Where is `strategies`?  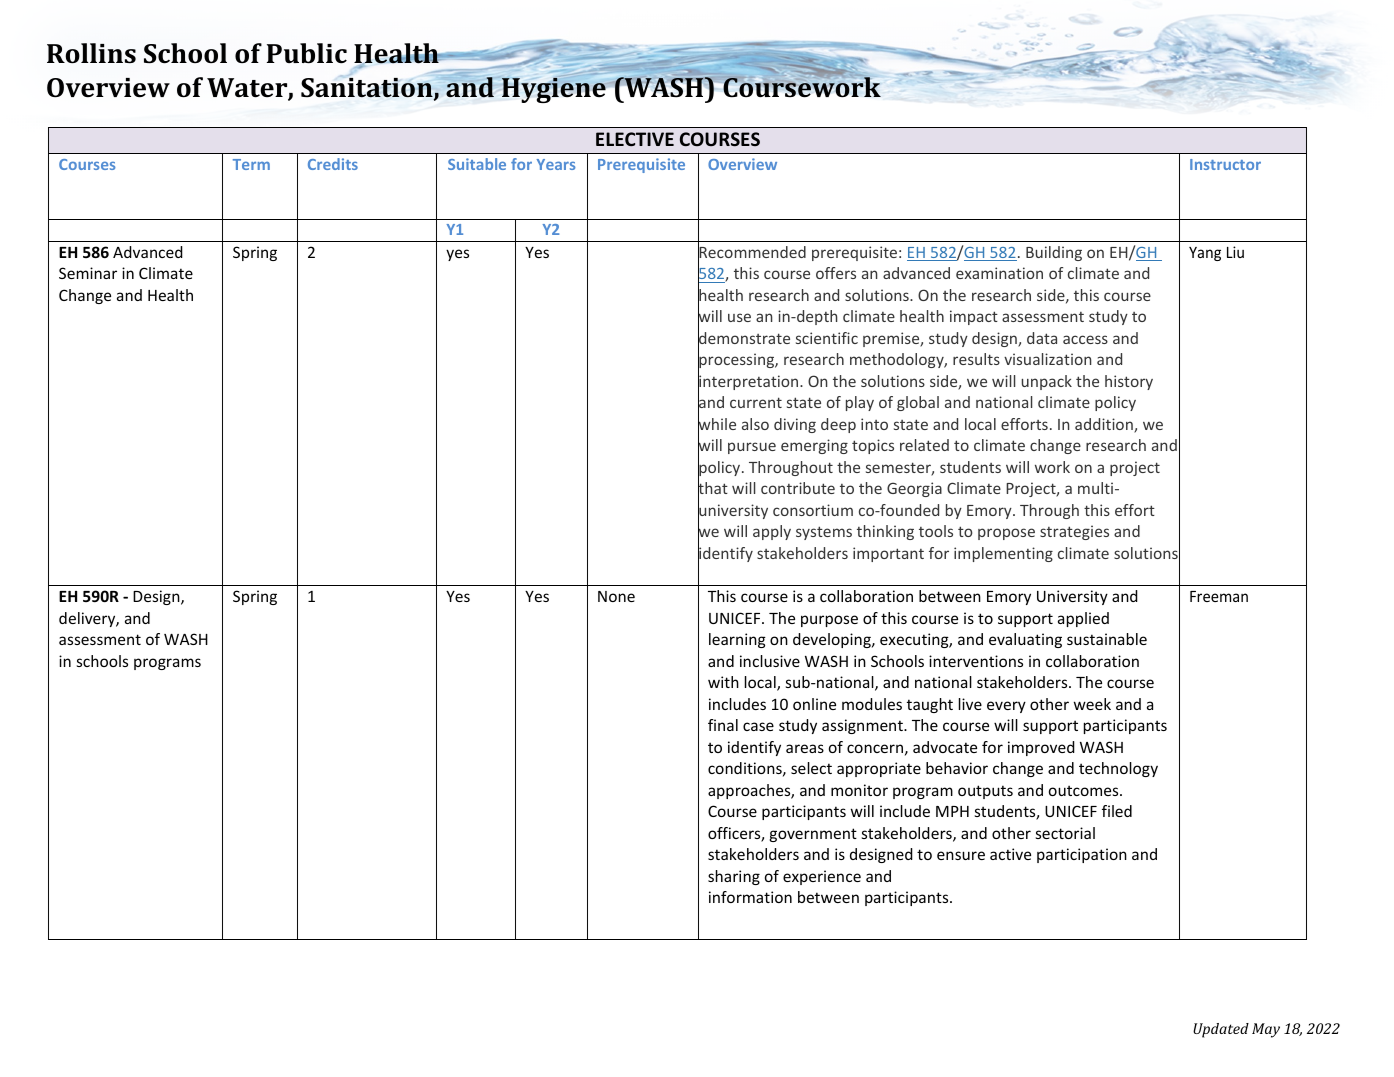 strategies is located at coordinates (1074, 532).
